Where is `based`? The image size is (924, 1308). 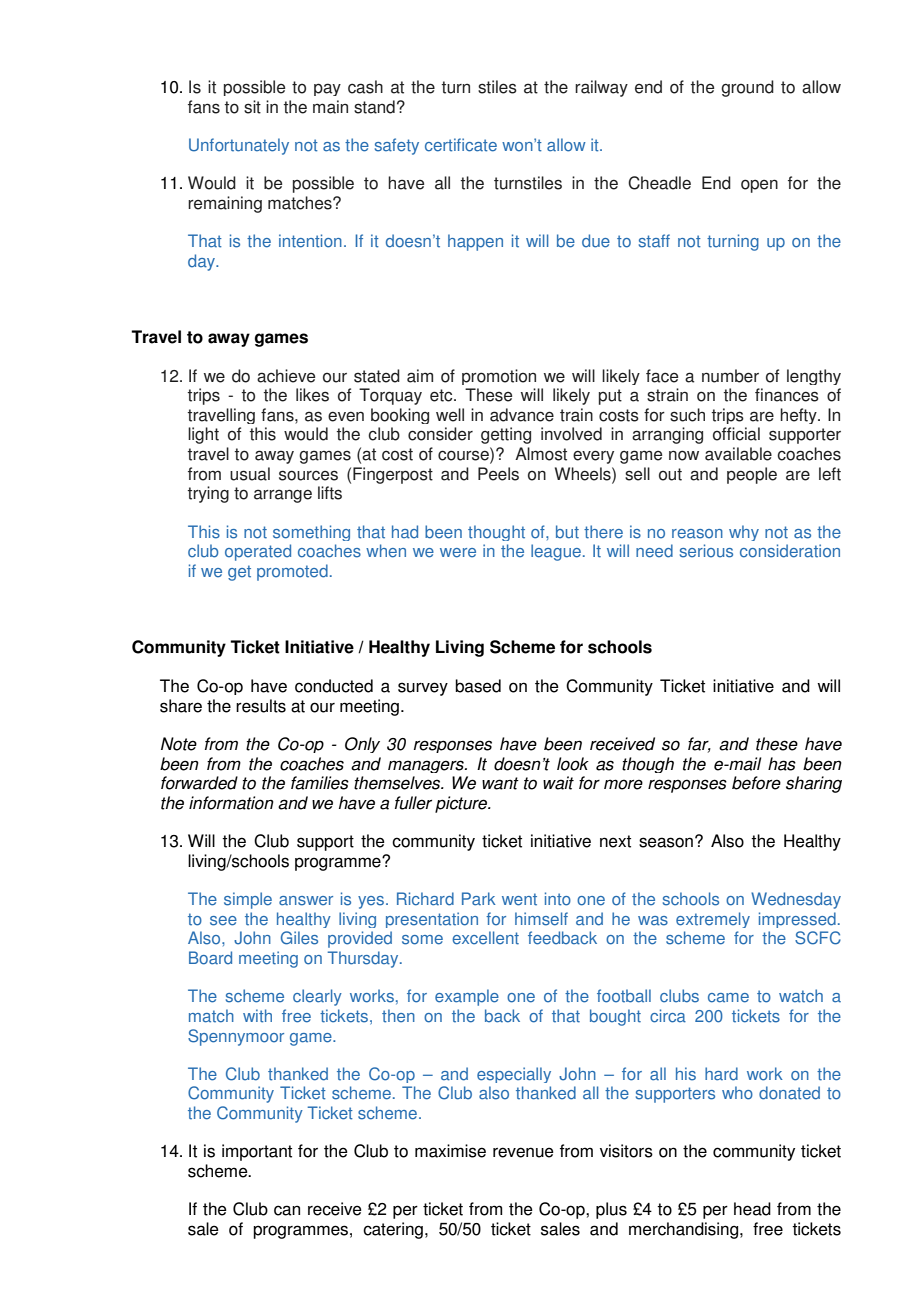 based is located at coordinates (478, 686).
